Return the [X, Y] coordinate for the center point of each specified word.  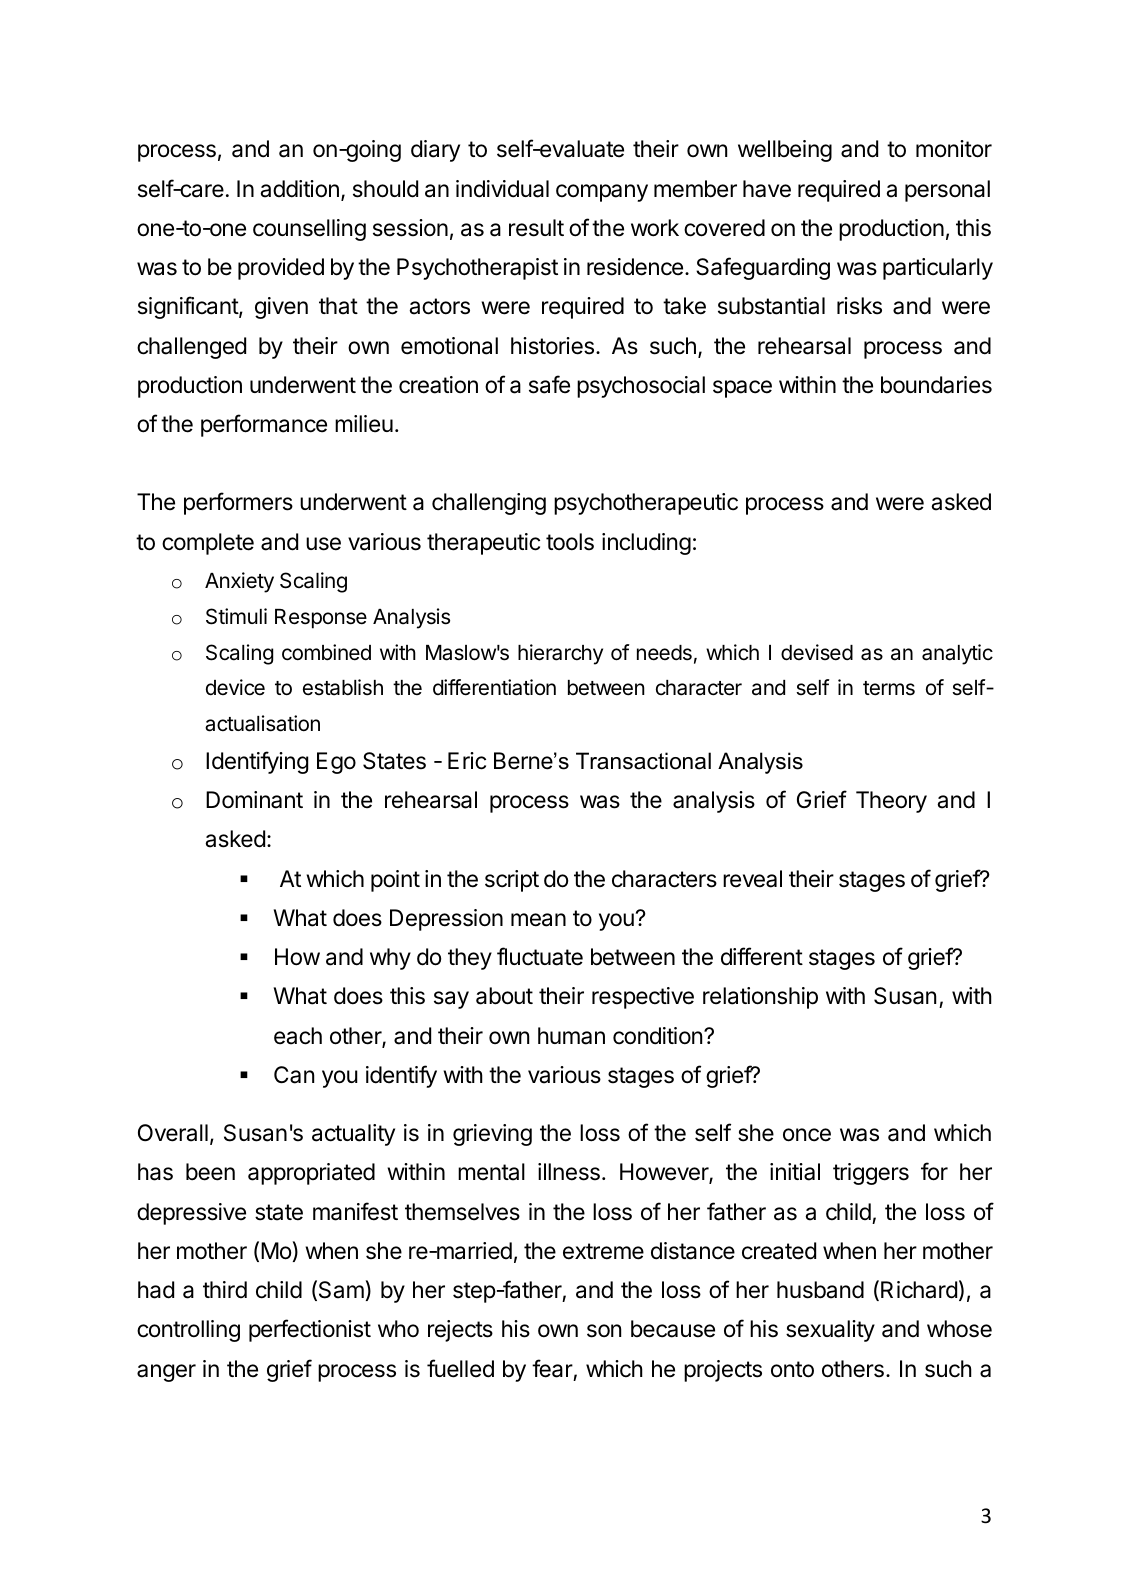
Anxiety [239, 582]
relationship [760, 998]
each [298, 1036]
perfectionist [310, 1330]
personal [947, 191]
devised [817, 652]
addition [299, 189]
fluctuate [540, 956]
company [602, 193]
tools [570, 542]
